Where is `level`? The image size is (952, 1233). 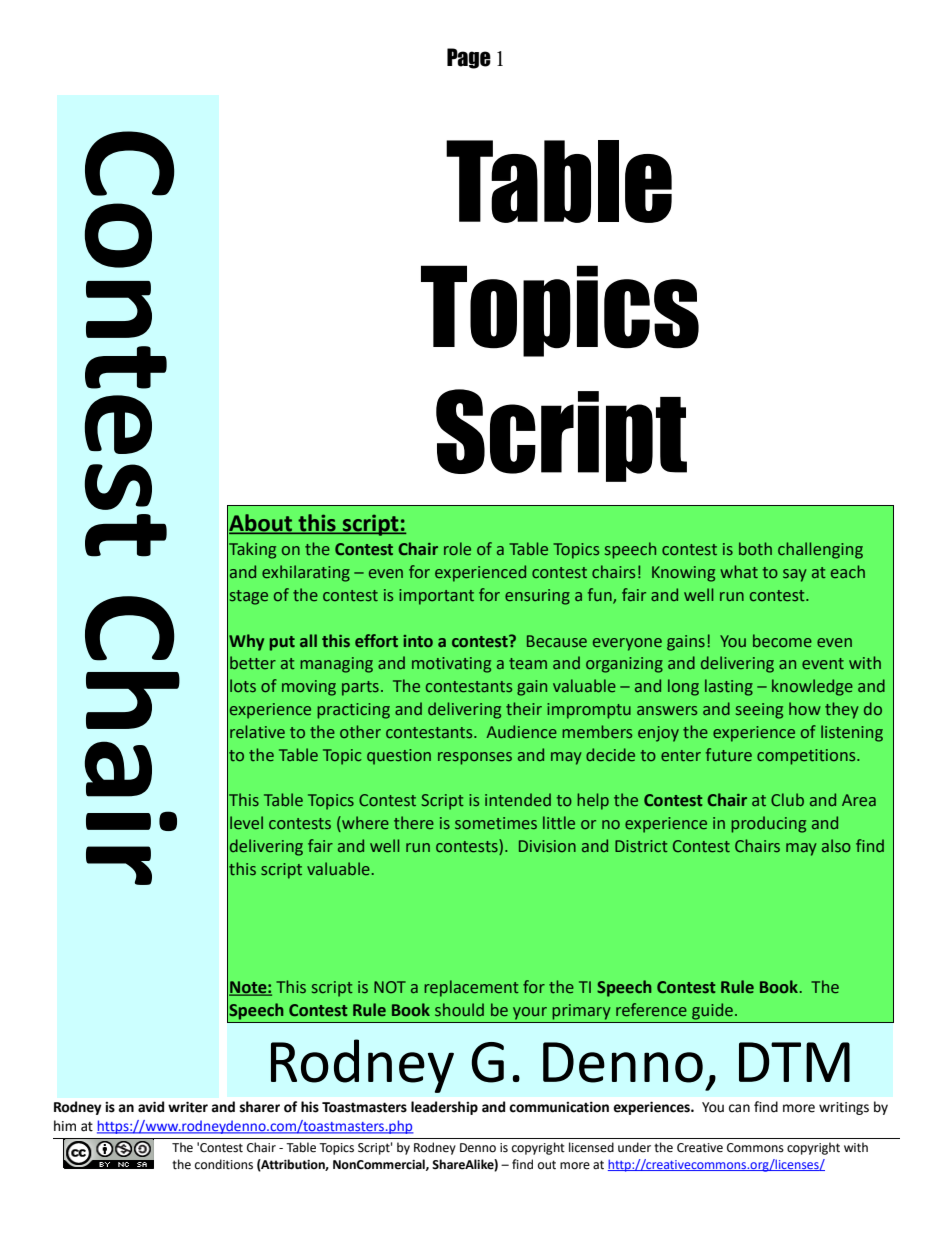
level is located at coordinates (246, 822).
